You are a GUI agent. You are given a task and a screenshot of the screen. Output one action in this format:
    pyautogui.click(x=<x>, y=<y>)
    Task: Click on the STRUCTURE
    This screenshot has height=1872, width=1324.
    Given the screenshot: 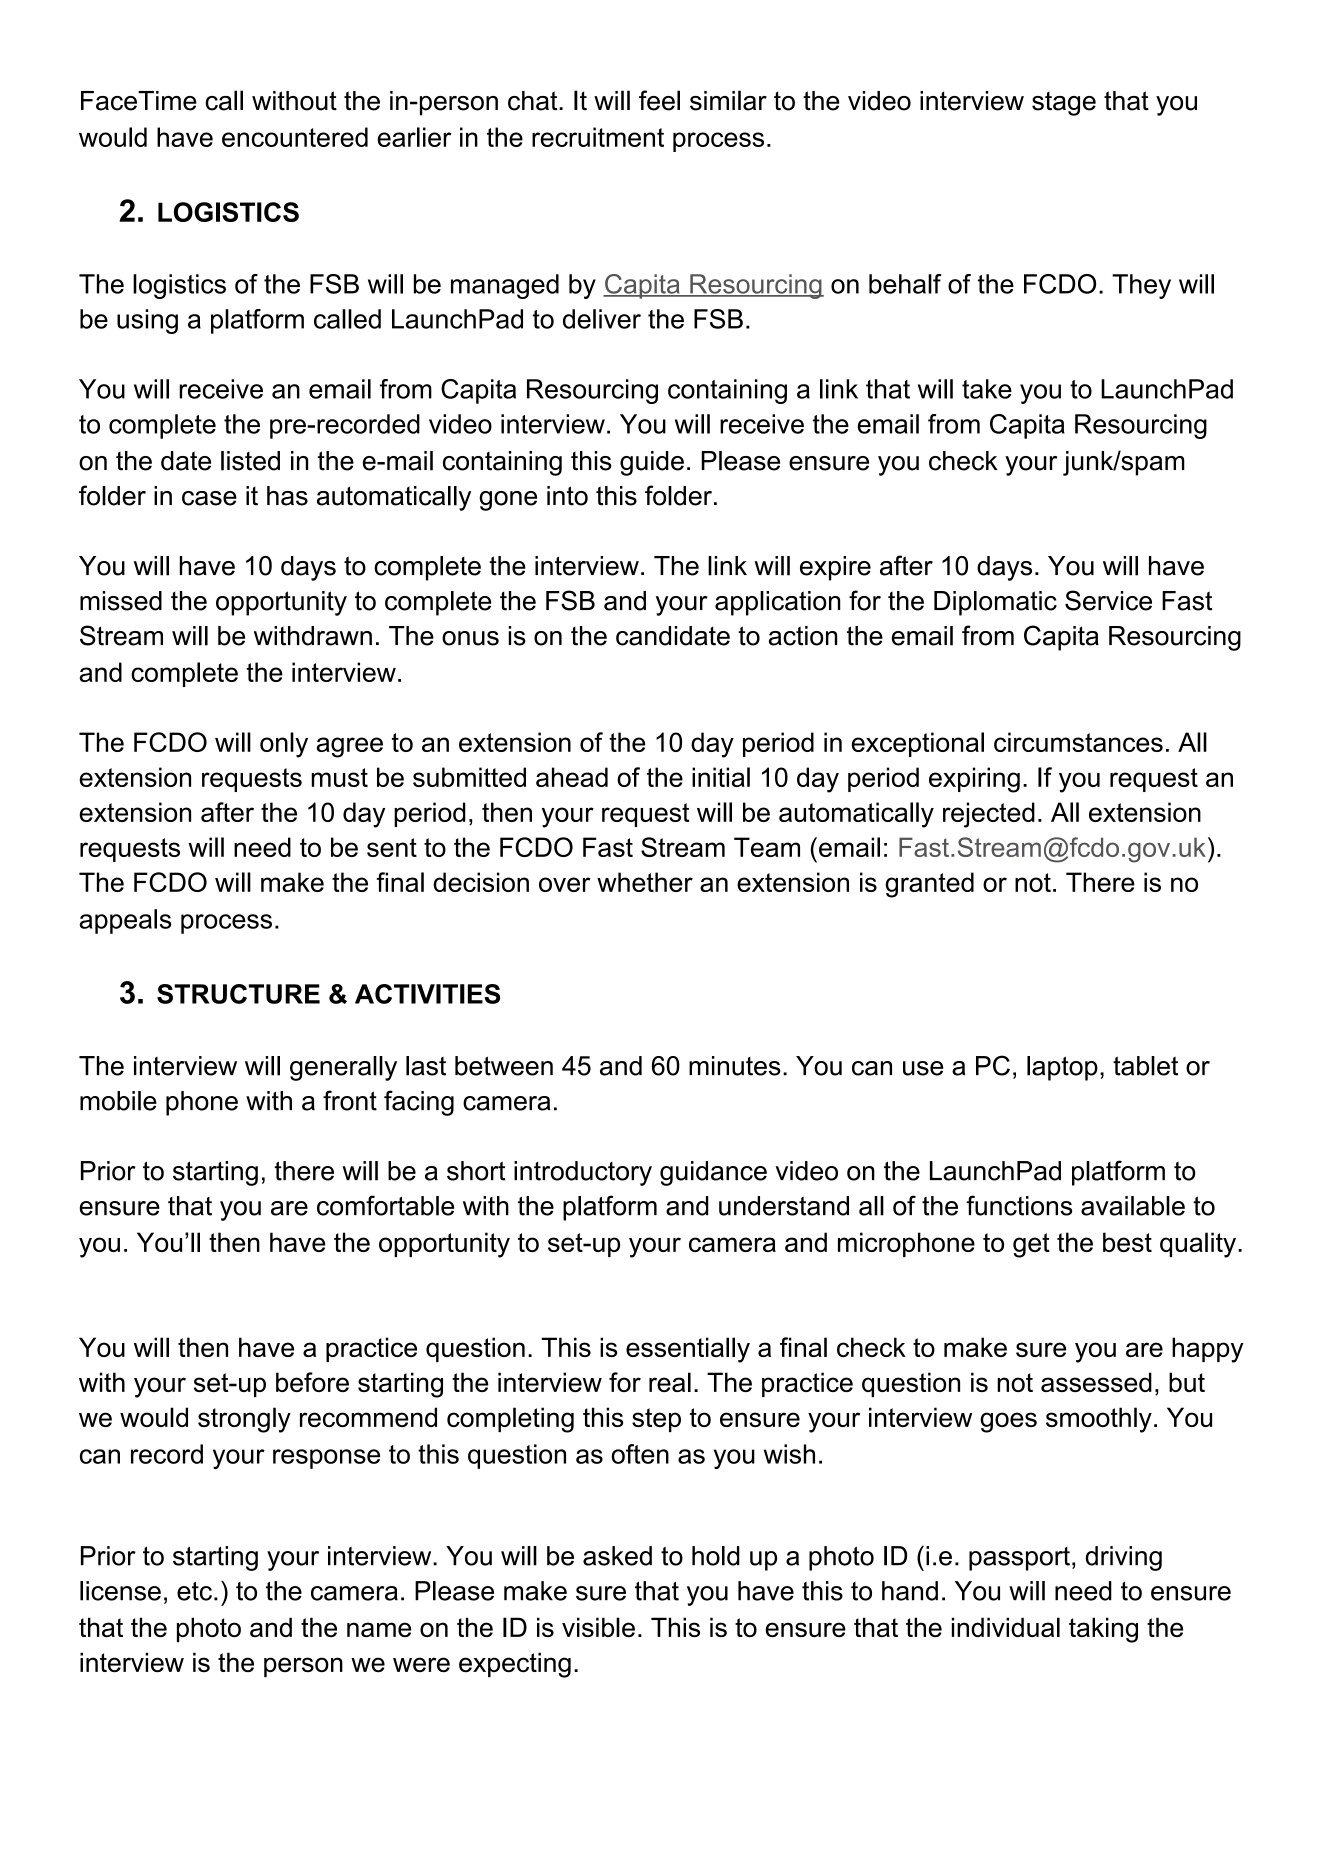 What is the action you would take?
    pyautogui.click(x=238, y=994)
